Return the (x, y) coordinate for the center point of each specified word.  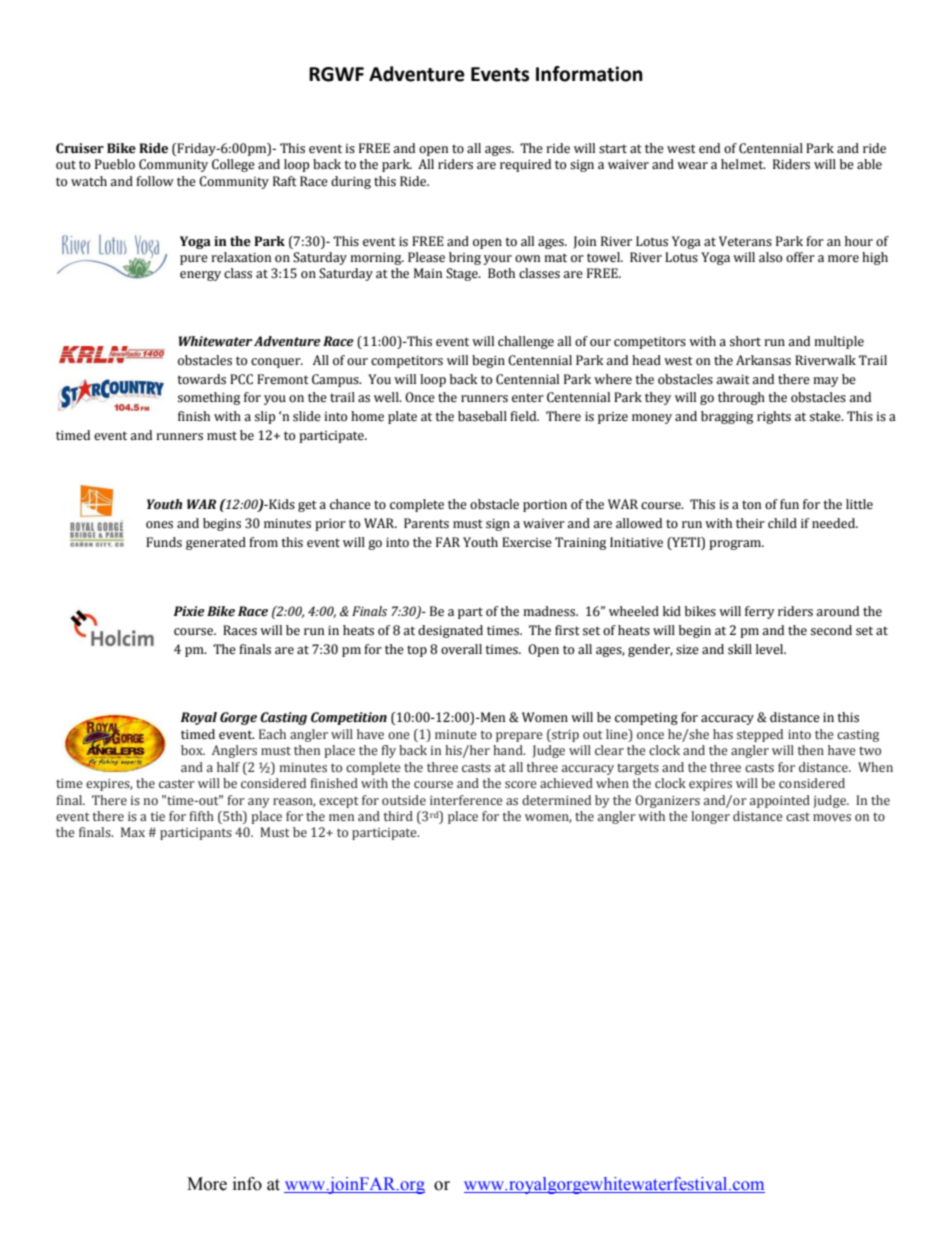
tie (158, 816)
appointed (780, 801)
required (525, 165)
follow (155, 181)
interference (466, 800)
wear (692, 165)
